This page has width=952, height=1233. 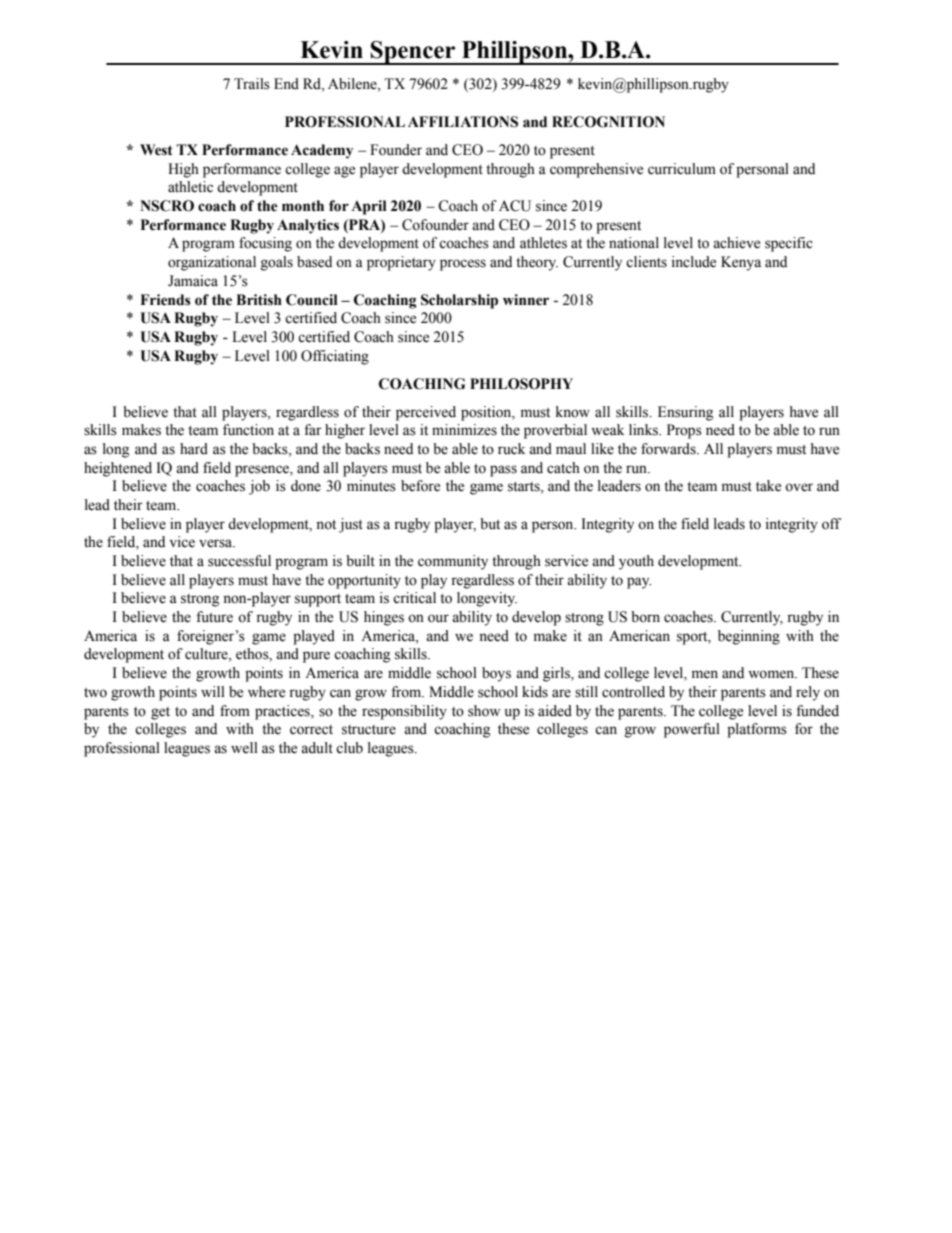 I want to click on RECOGNITION, so click(x=608, y=122).
